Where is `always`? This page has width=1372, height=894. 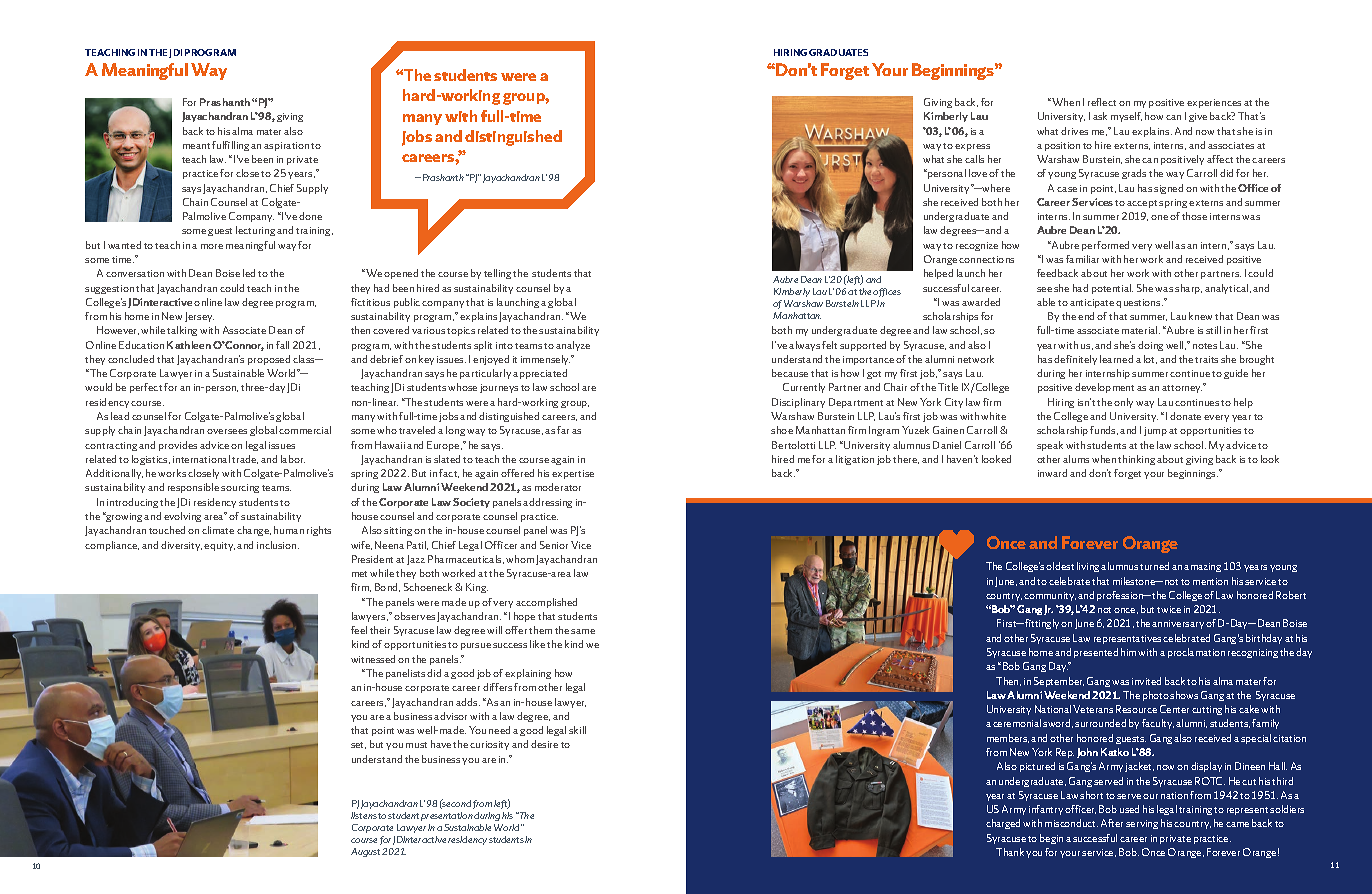
always is located at coordinates (804, 346).
